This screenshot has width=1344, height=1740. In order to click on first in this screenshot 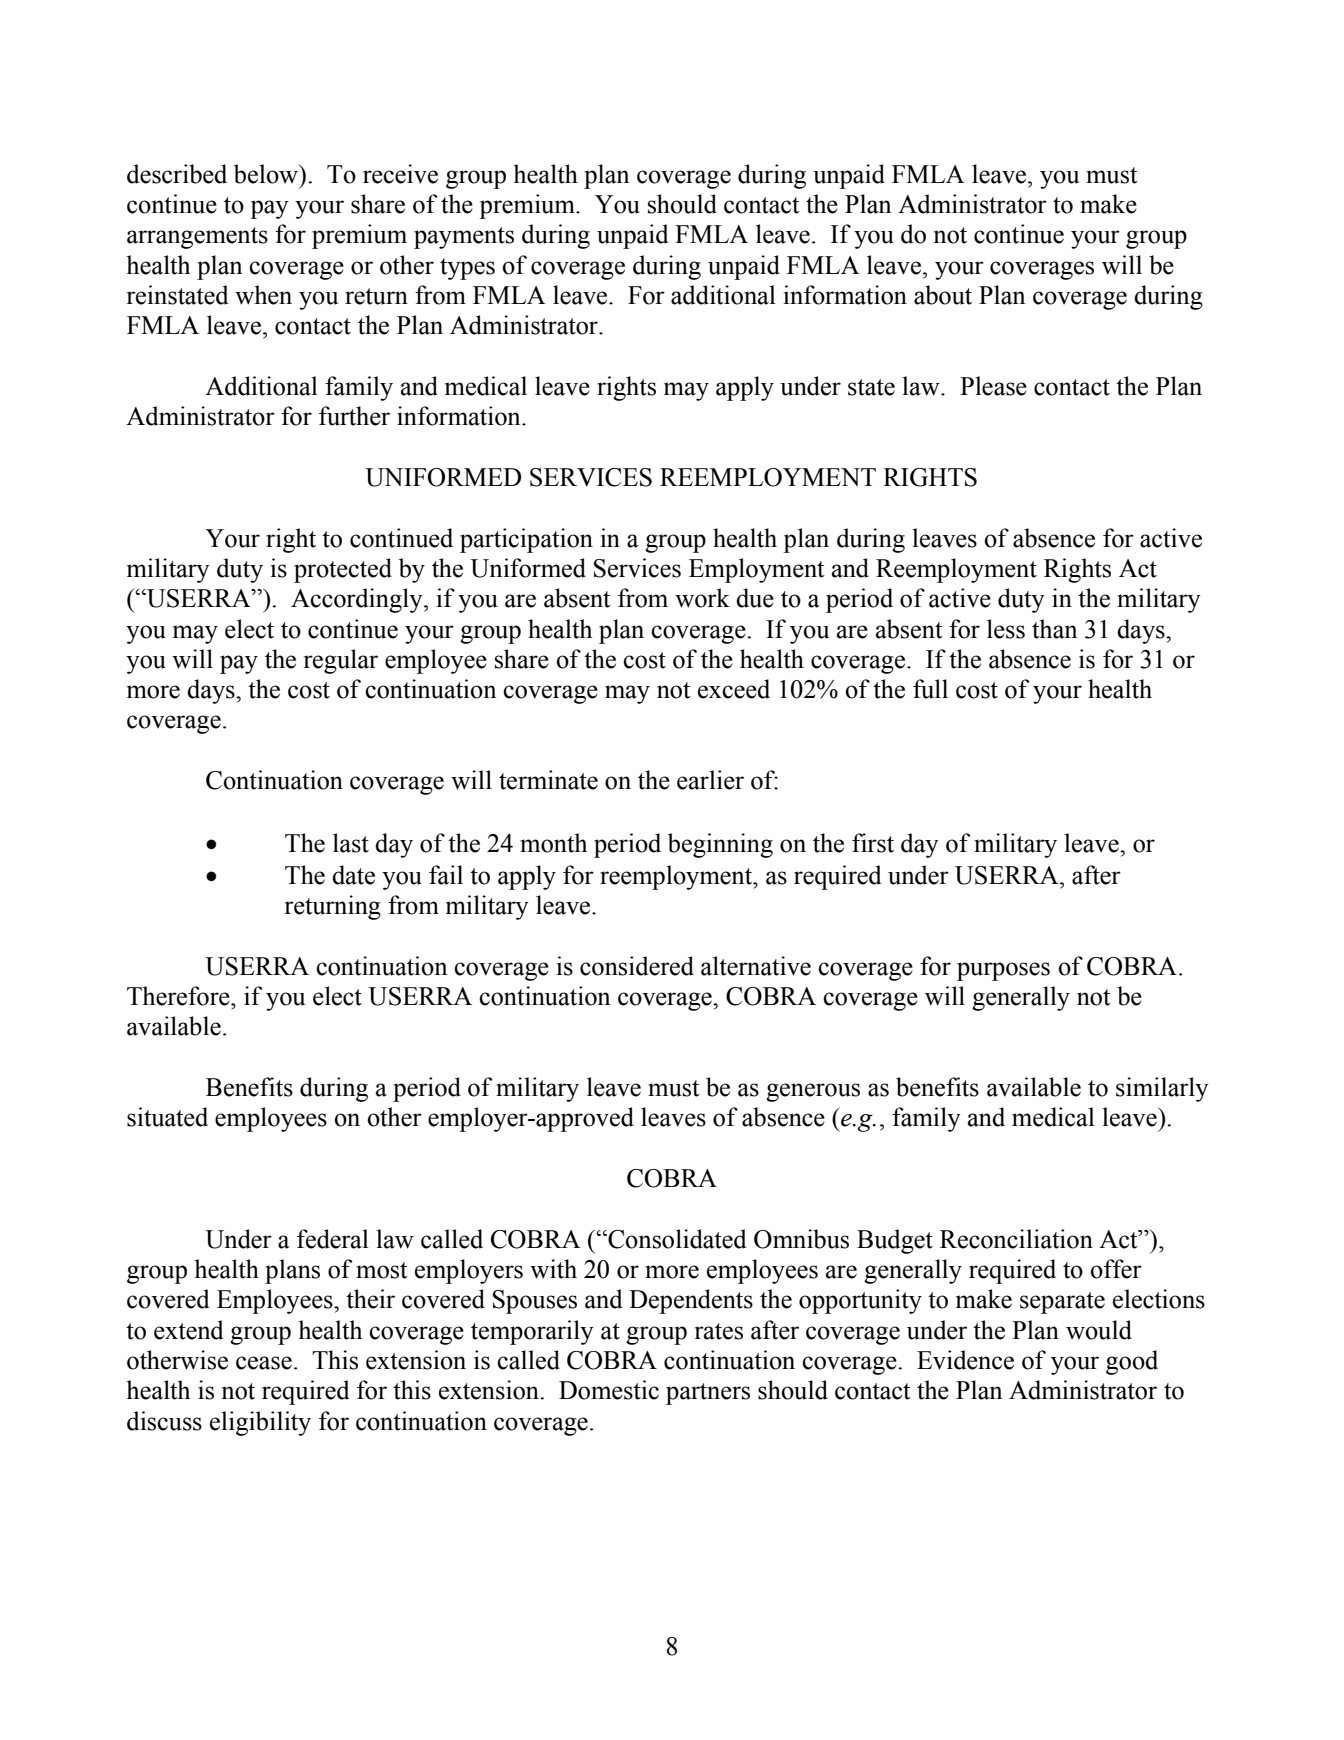, I will do `click(873, 843)`.
